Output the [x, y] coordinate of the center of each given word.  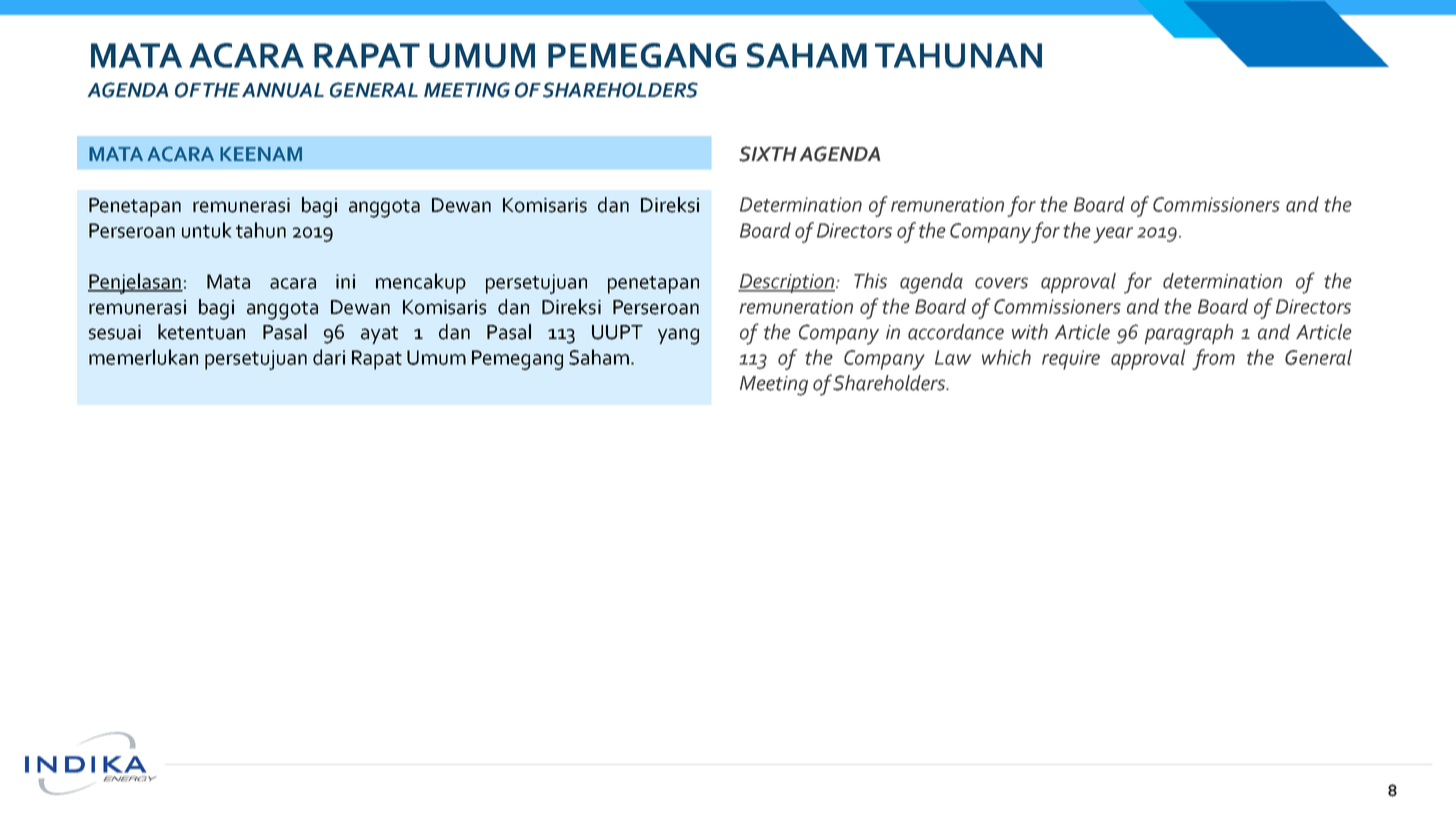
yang [678, 336]
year [1113, 235]
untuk [207, 230]
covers [1001, 283]
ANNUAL [283, 90]
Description [787, 283]
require [1071, 360]
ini [345, 281]
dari [329, 357]
